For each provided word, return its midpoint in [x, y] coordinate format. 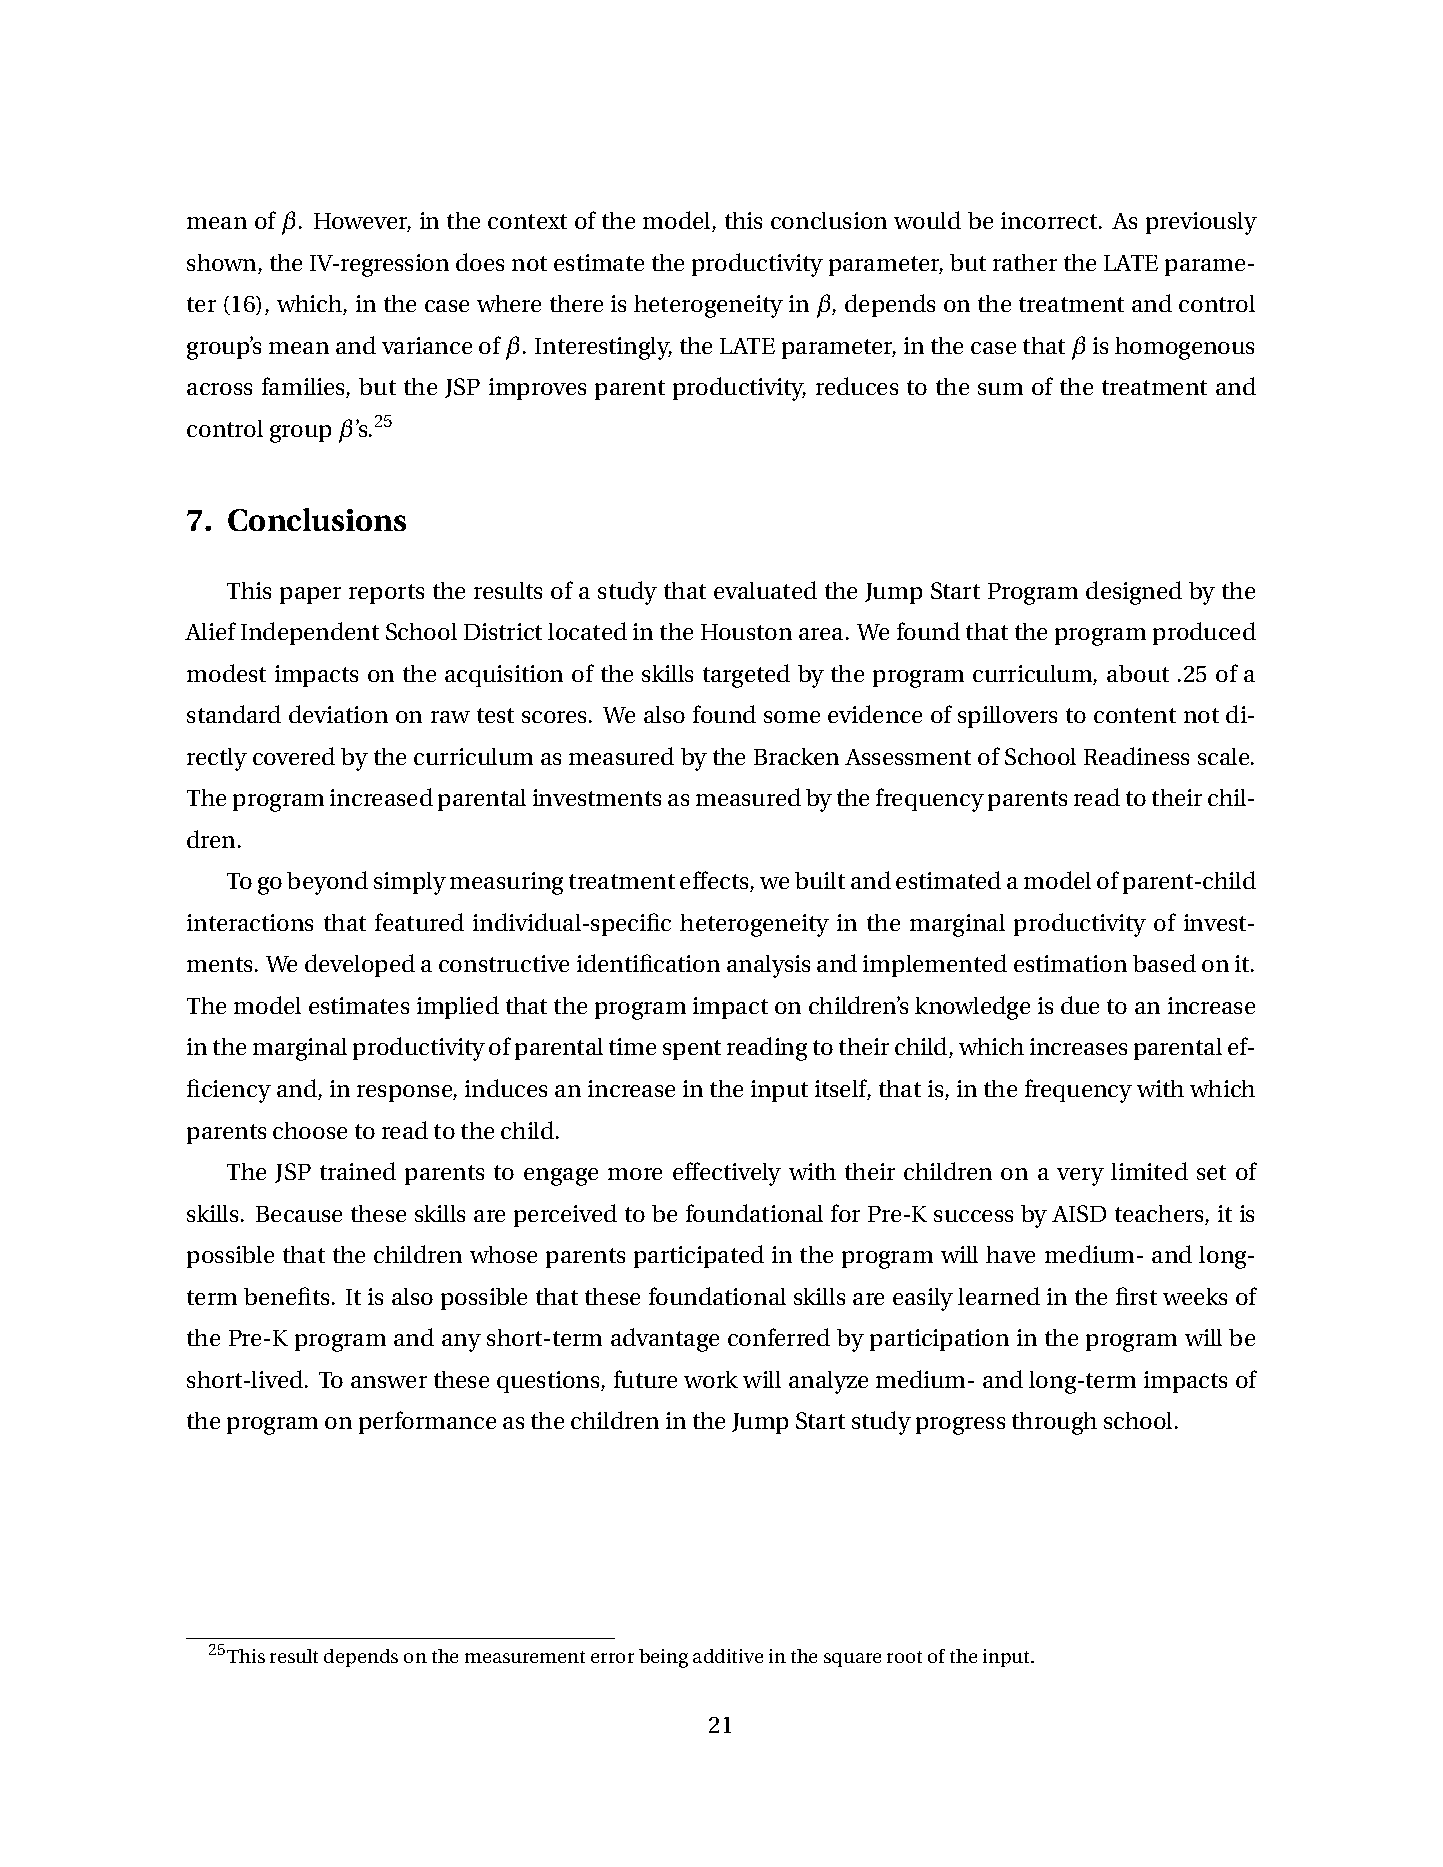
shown [223, 264]
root [904, 1657]
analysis [768, 966]
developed [360, 965]
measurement [525, 1657]
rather [1025, 262]
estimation [1070, 963]
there [576, 303]
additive [728, 1656]
